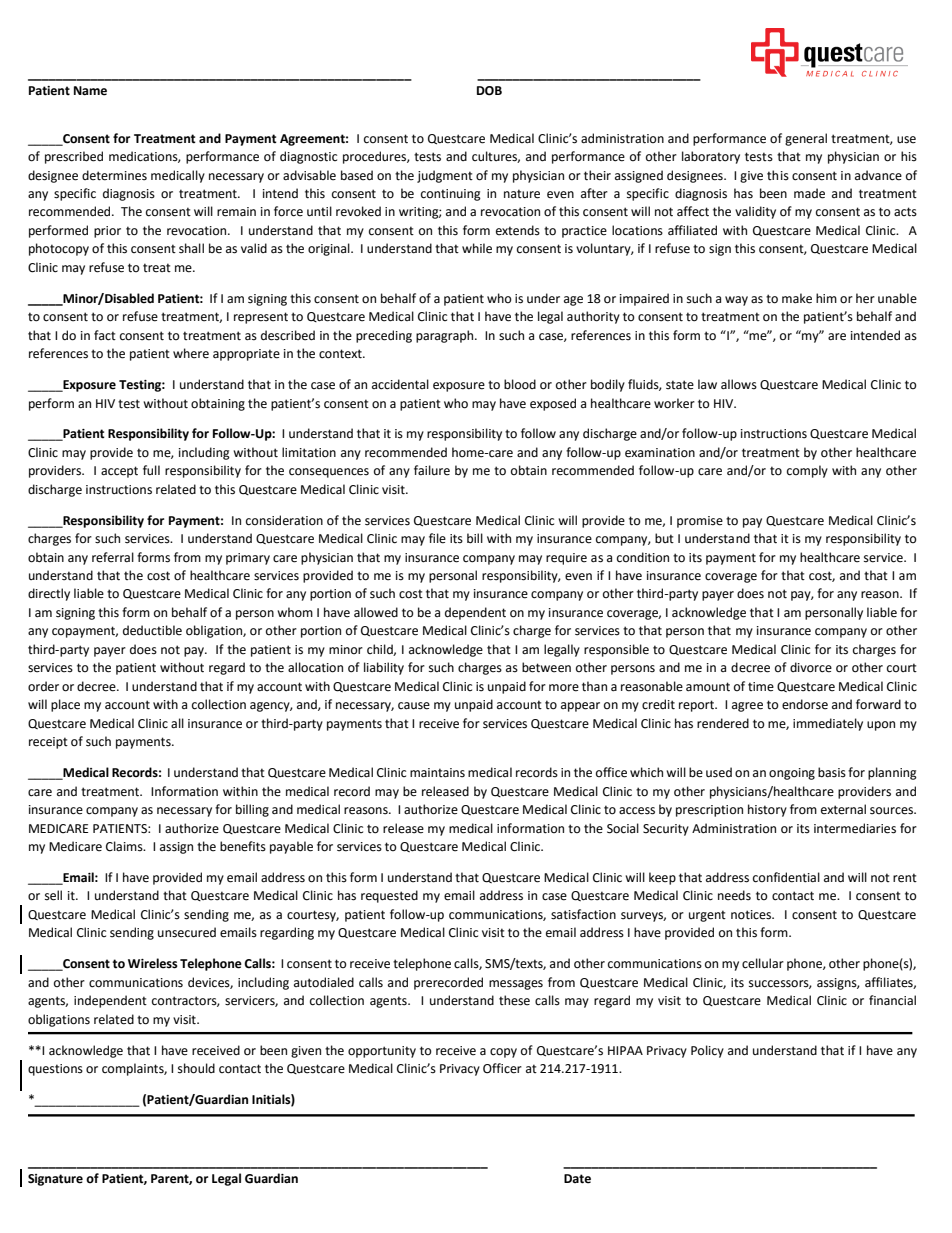 Image resolution: width=952 pixels, height=1233 pixels. Describe the element at coordinates (489, 91) in the screenshot. I see `DOB` at that location.
